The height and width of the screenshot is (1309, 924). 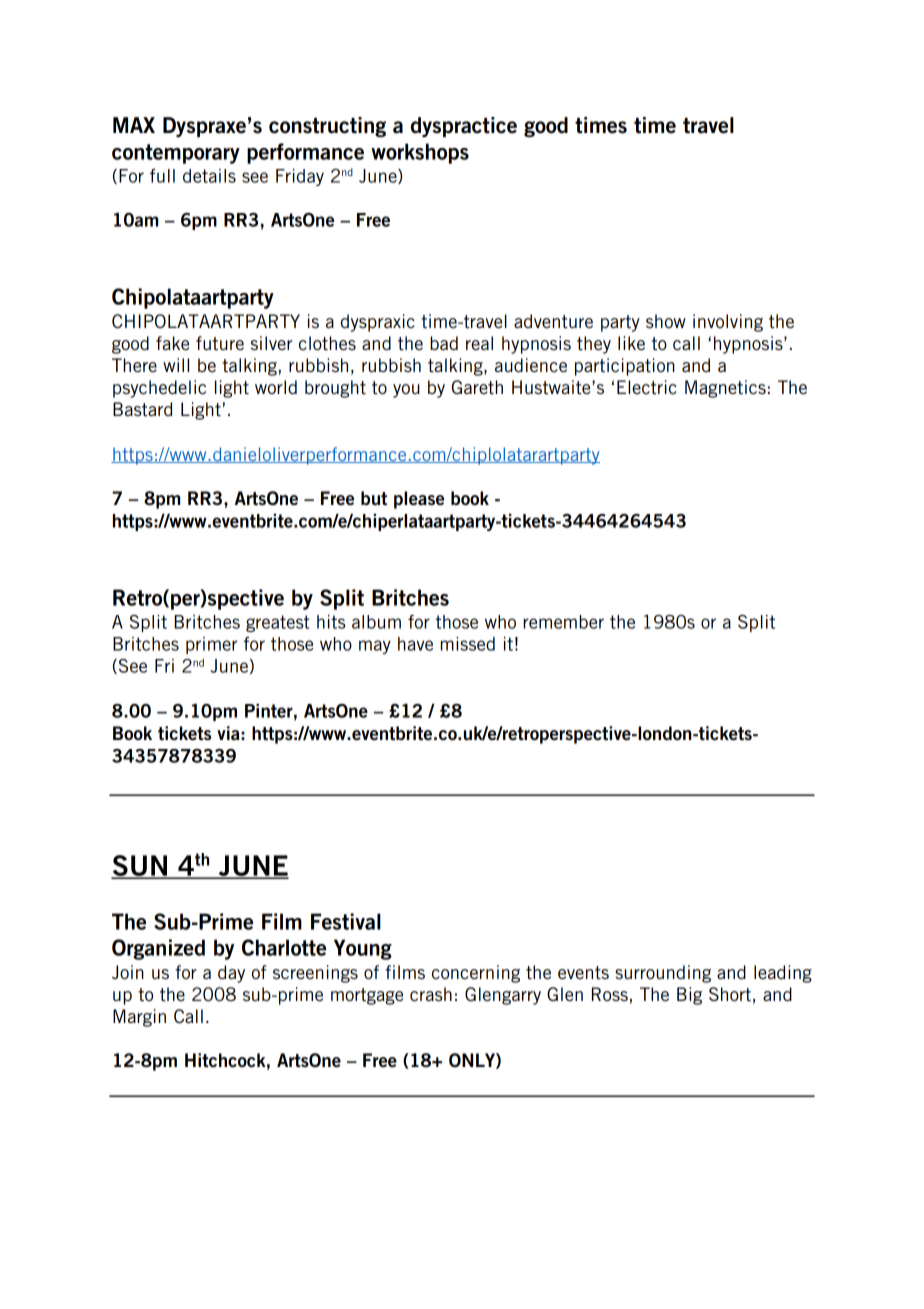 I want to click on surrounding, so click(x=663, y=974).
